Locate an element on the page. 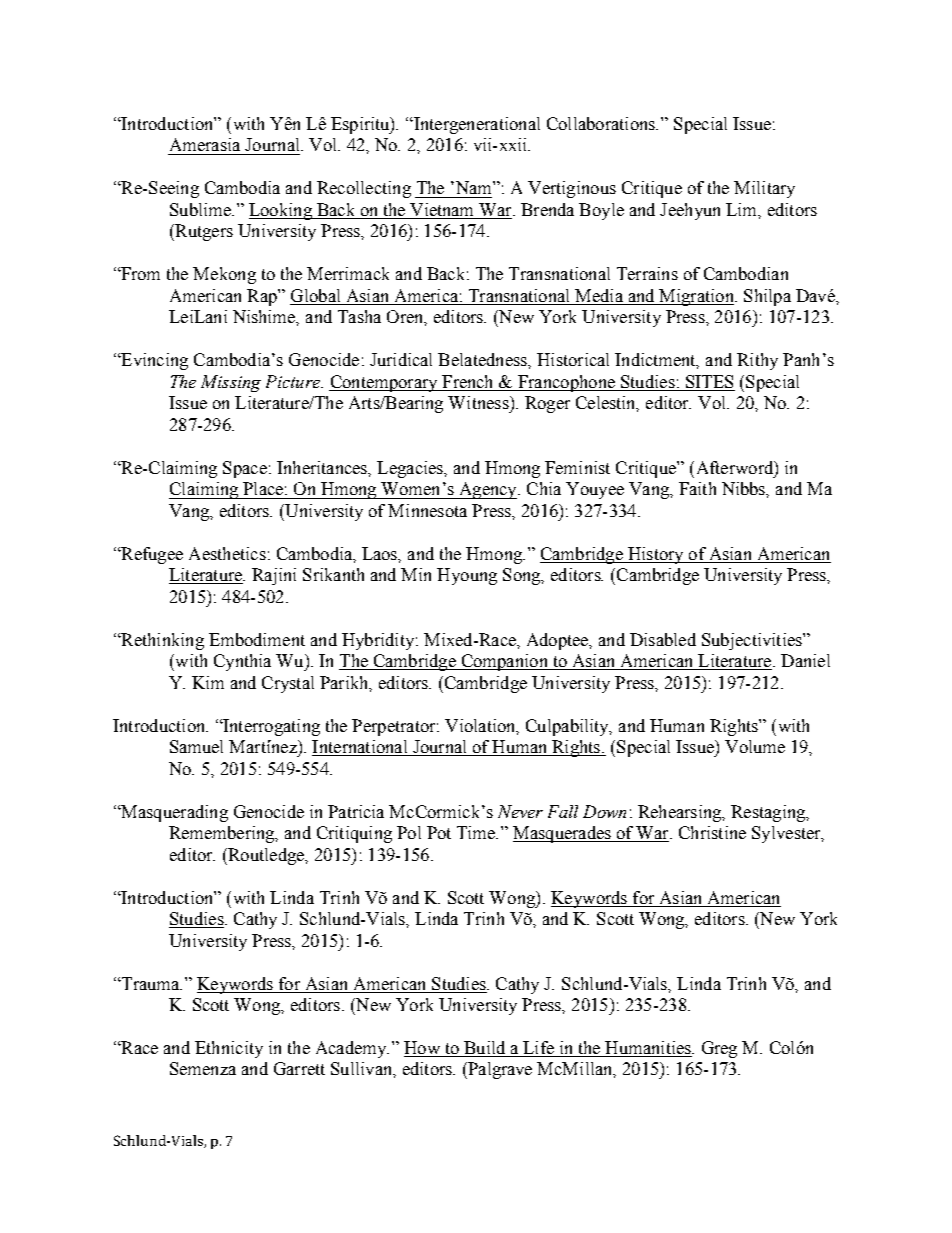 This page has width=952, height=1233. Intergenerational is located at coordinates (476, 125).
